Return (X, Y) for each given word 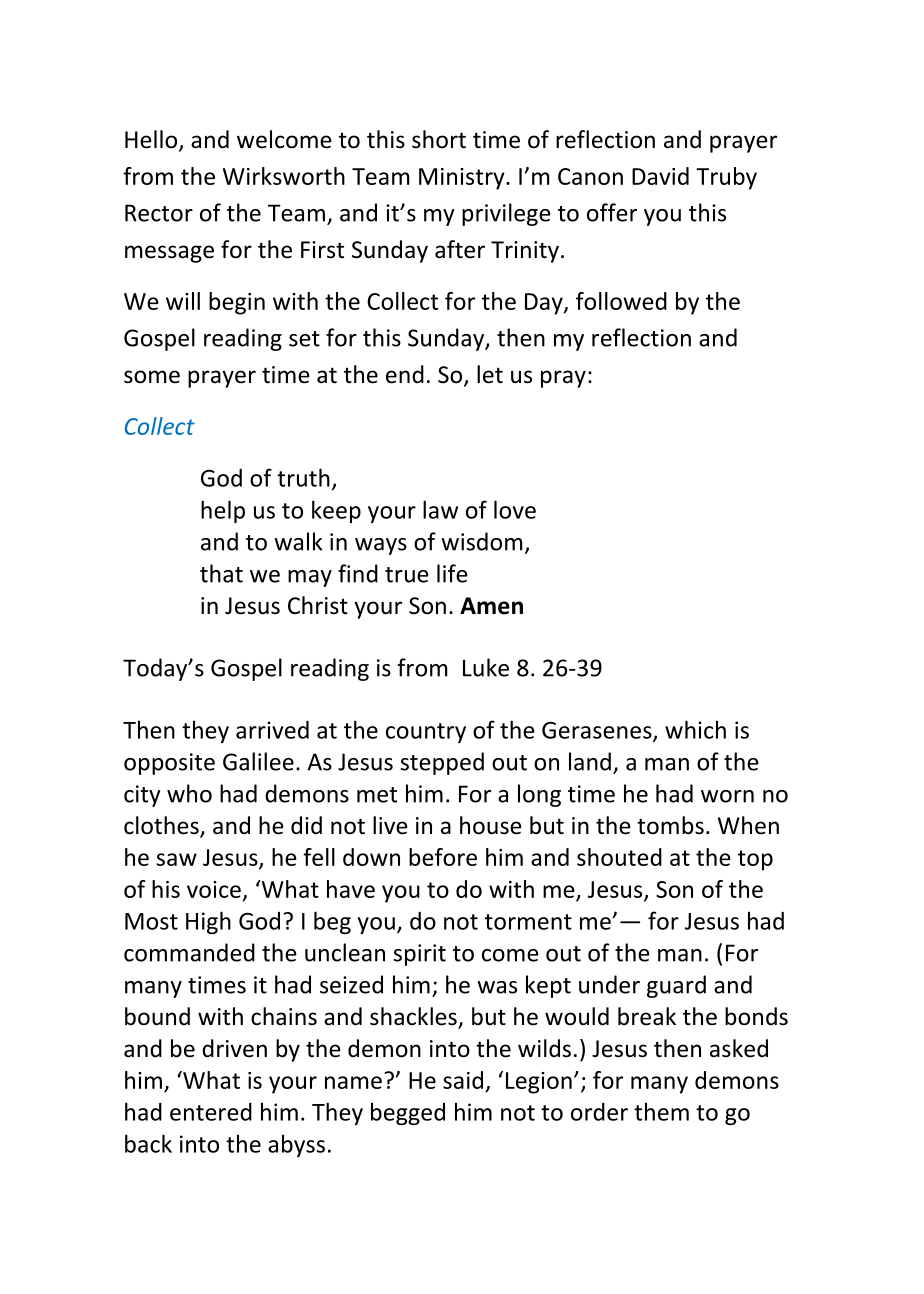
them (661, 1112)
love (515, 509)
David (660, 176)
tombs (670, 825)
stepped (442, 763)
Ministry (463, 179)
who (189, 793)
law (440, 509)
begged (408, 1114)
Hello (151, 139)
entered (211, 1112)
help (223, 511)
